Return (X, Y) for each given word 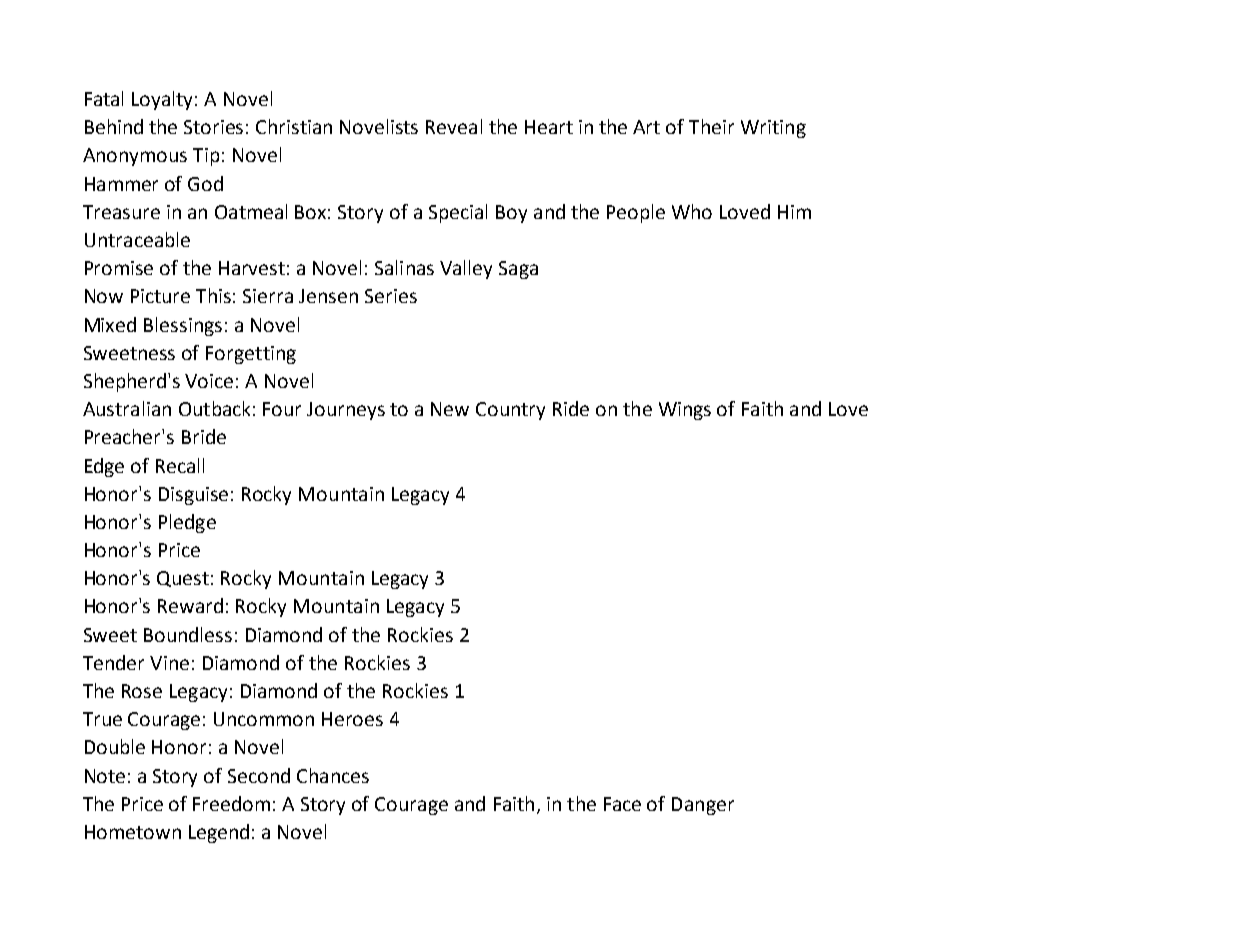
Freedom (231, 803)
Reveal (454, 126)
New (450, 409)
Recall (180, 465)
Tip (206, 157)
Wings (685, 411)
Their (711, 126)
